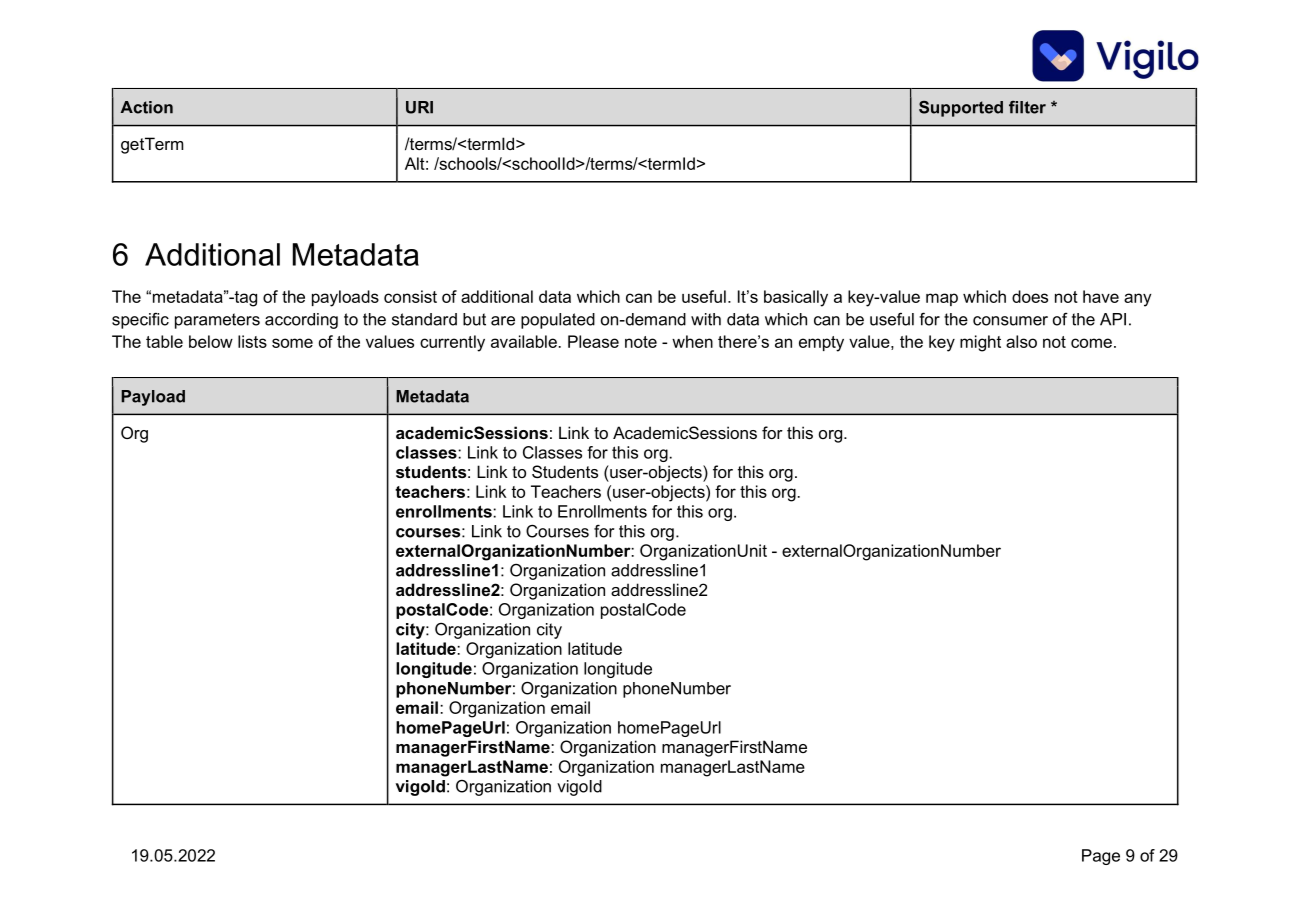  Describe the element at coordinates (796, 298) in the screenshot. I see `basically` at that location.
